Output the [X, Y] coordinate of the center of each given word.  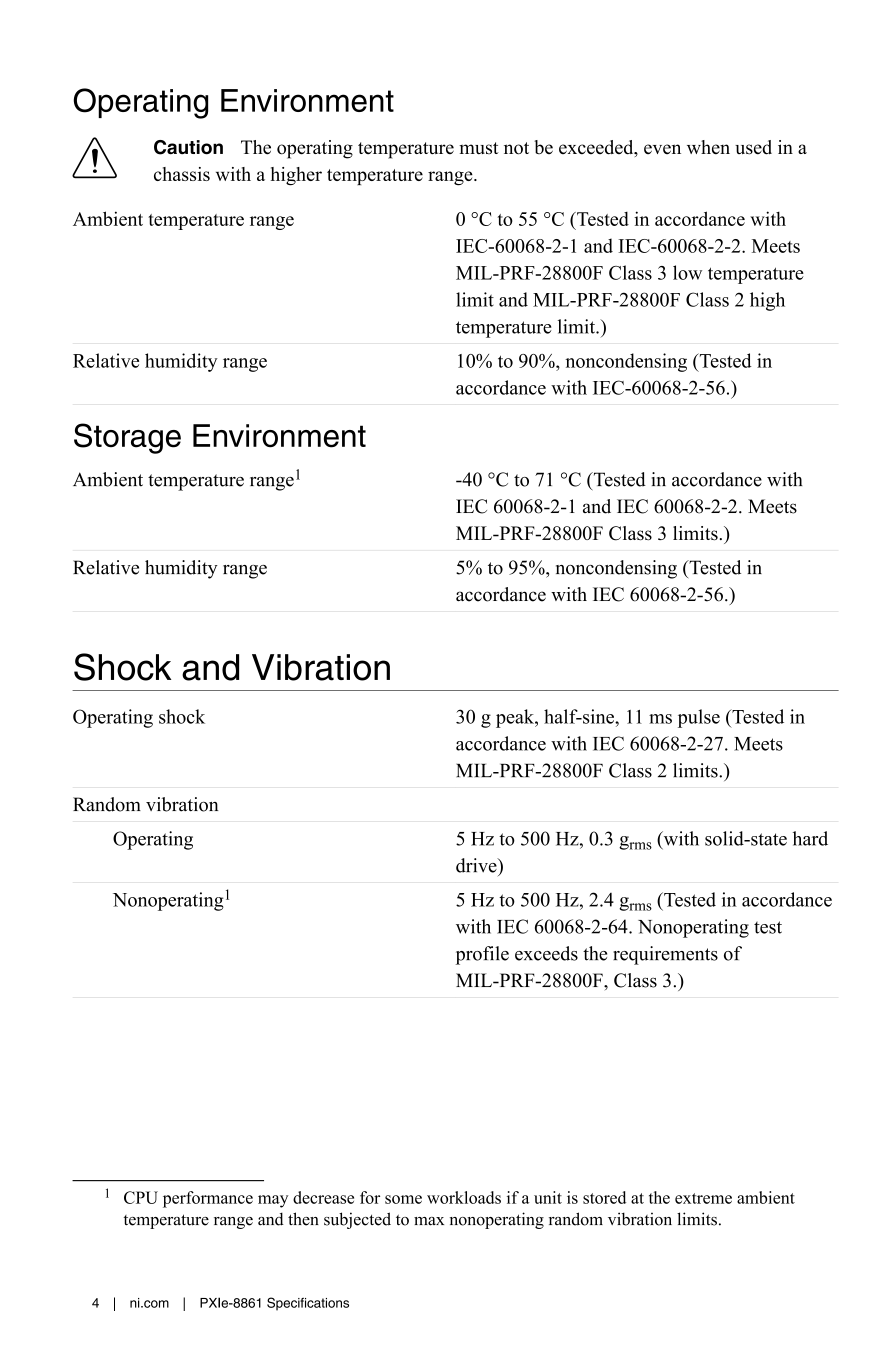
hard [810, 838]
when [708, 147]
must [479, 148]
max [429, 1221]
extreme [703, 1198]
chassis [182, 174]
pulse [699, 718]
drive [477, 865]
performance [208, 1199]
